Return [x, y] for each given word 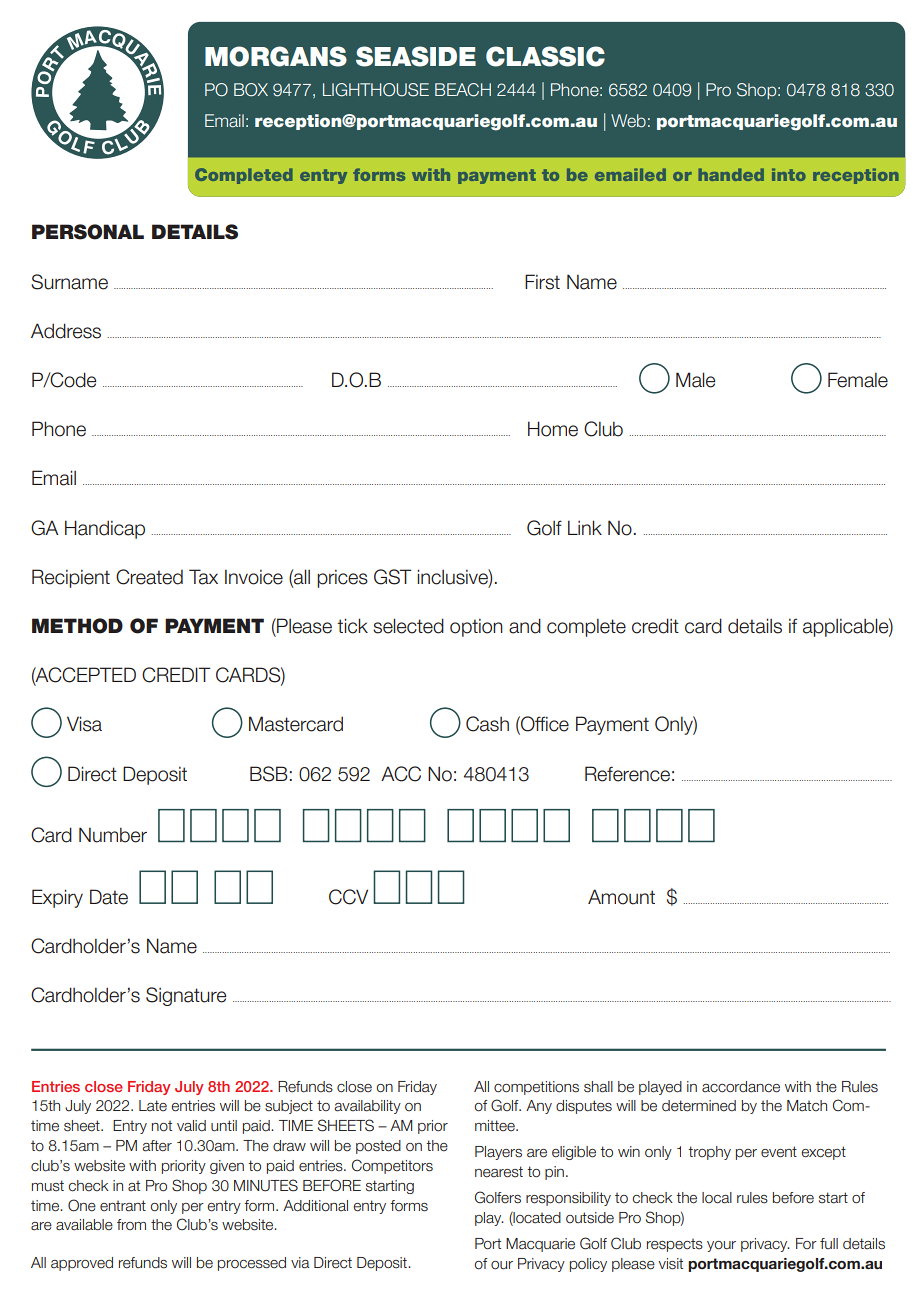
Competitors [392, 1166]
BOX [251, 90]
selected [408, 626]
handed [731, 174]
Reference [627, 774]
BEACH [463, 90]
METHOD [77, 626]
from [131, 1224]
